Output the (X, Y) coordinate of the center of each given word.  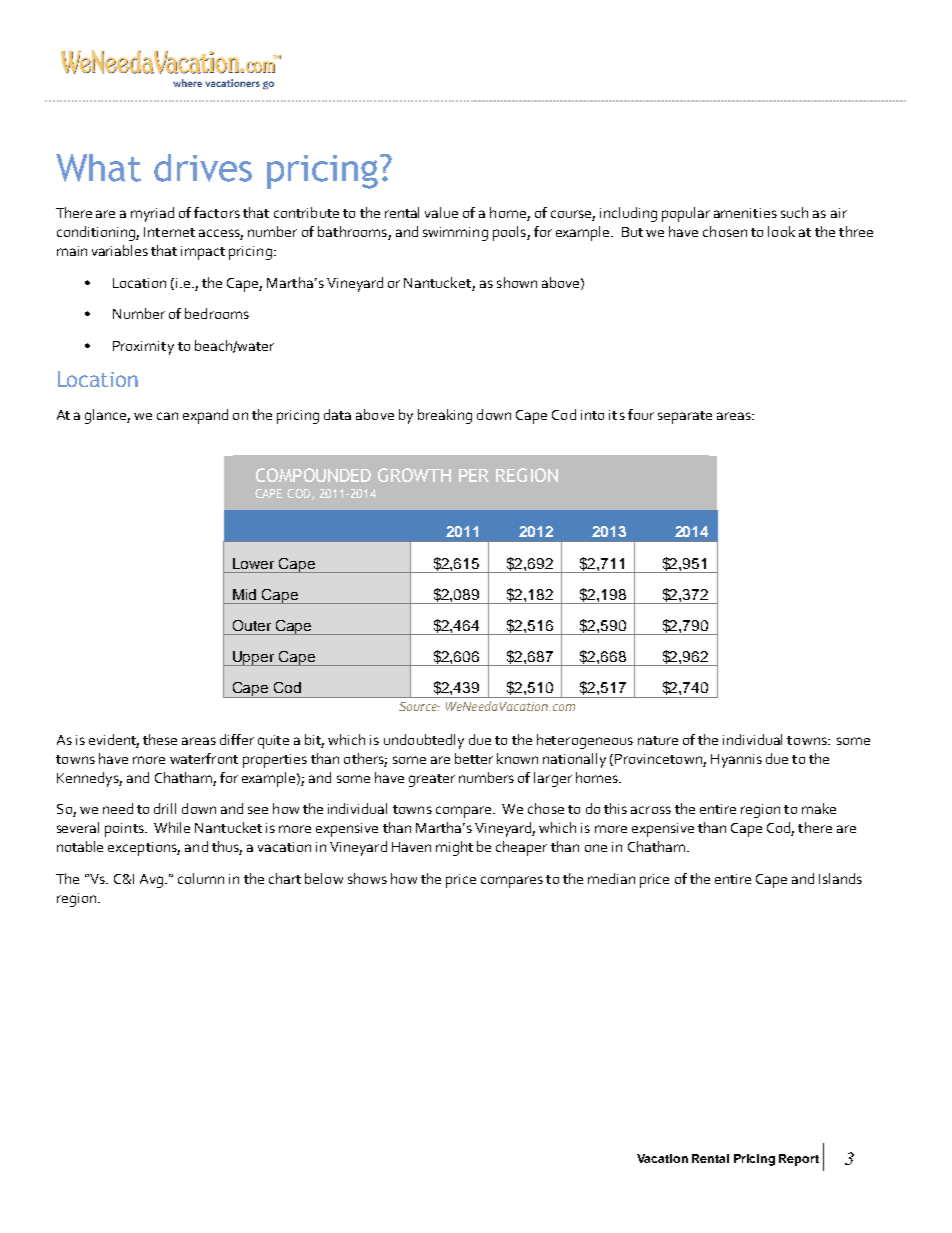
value (441, 212)
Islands (840, 878)
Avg (153, 881)
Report (799, 1160)
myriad (152, 214)
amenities (745, 213)
